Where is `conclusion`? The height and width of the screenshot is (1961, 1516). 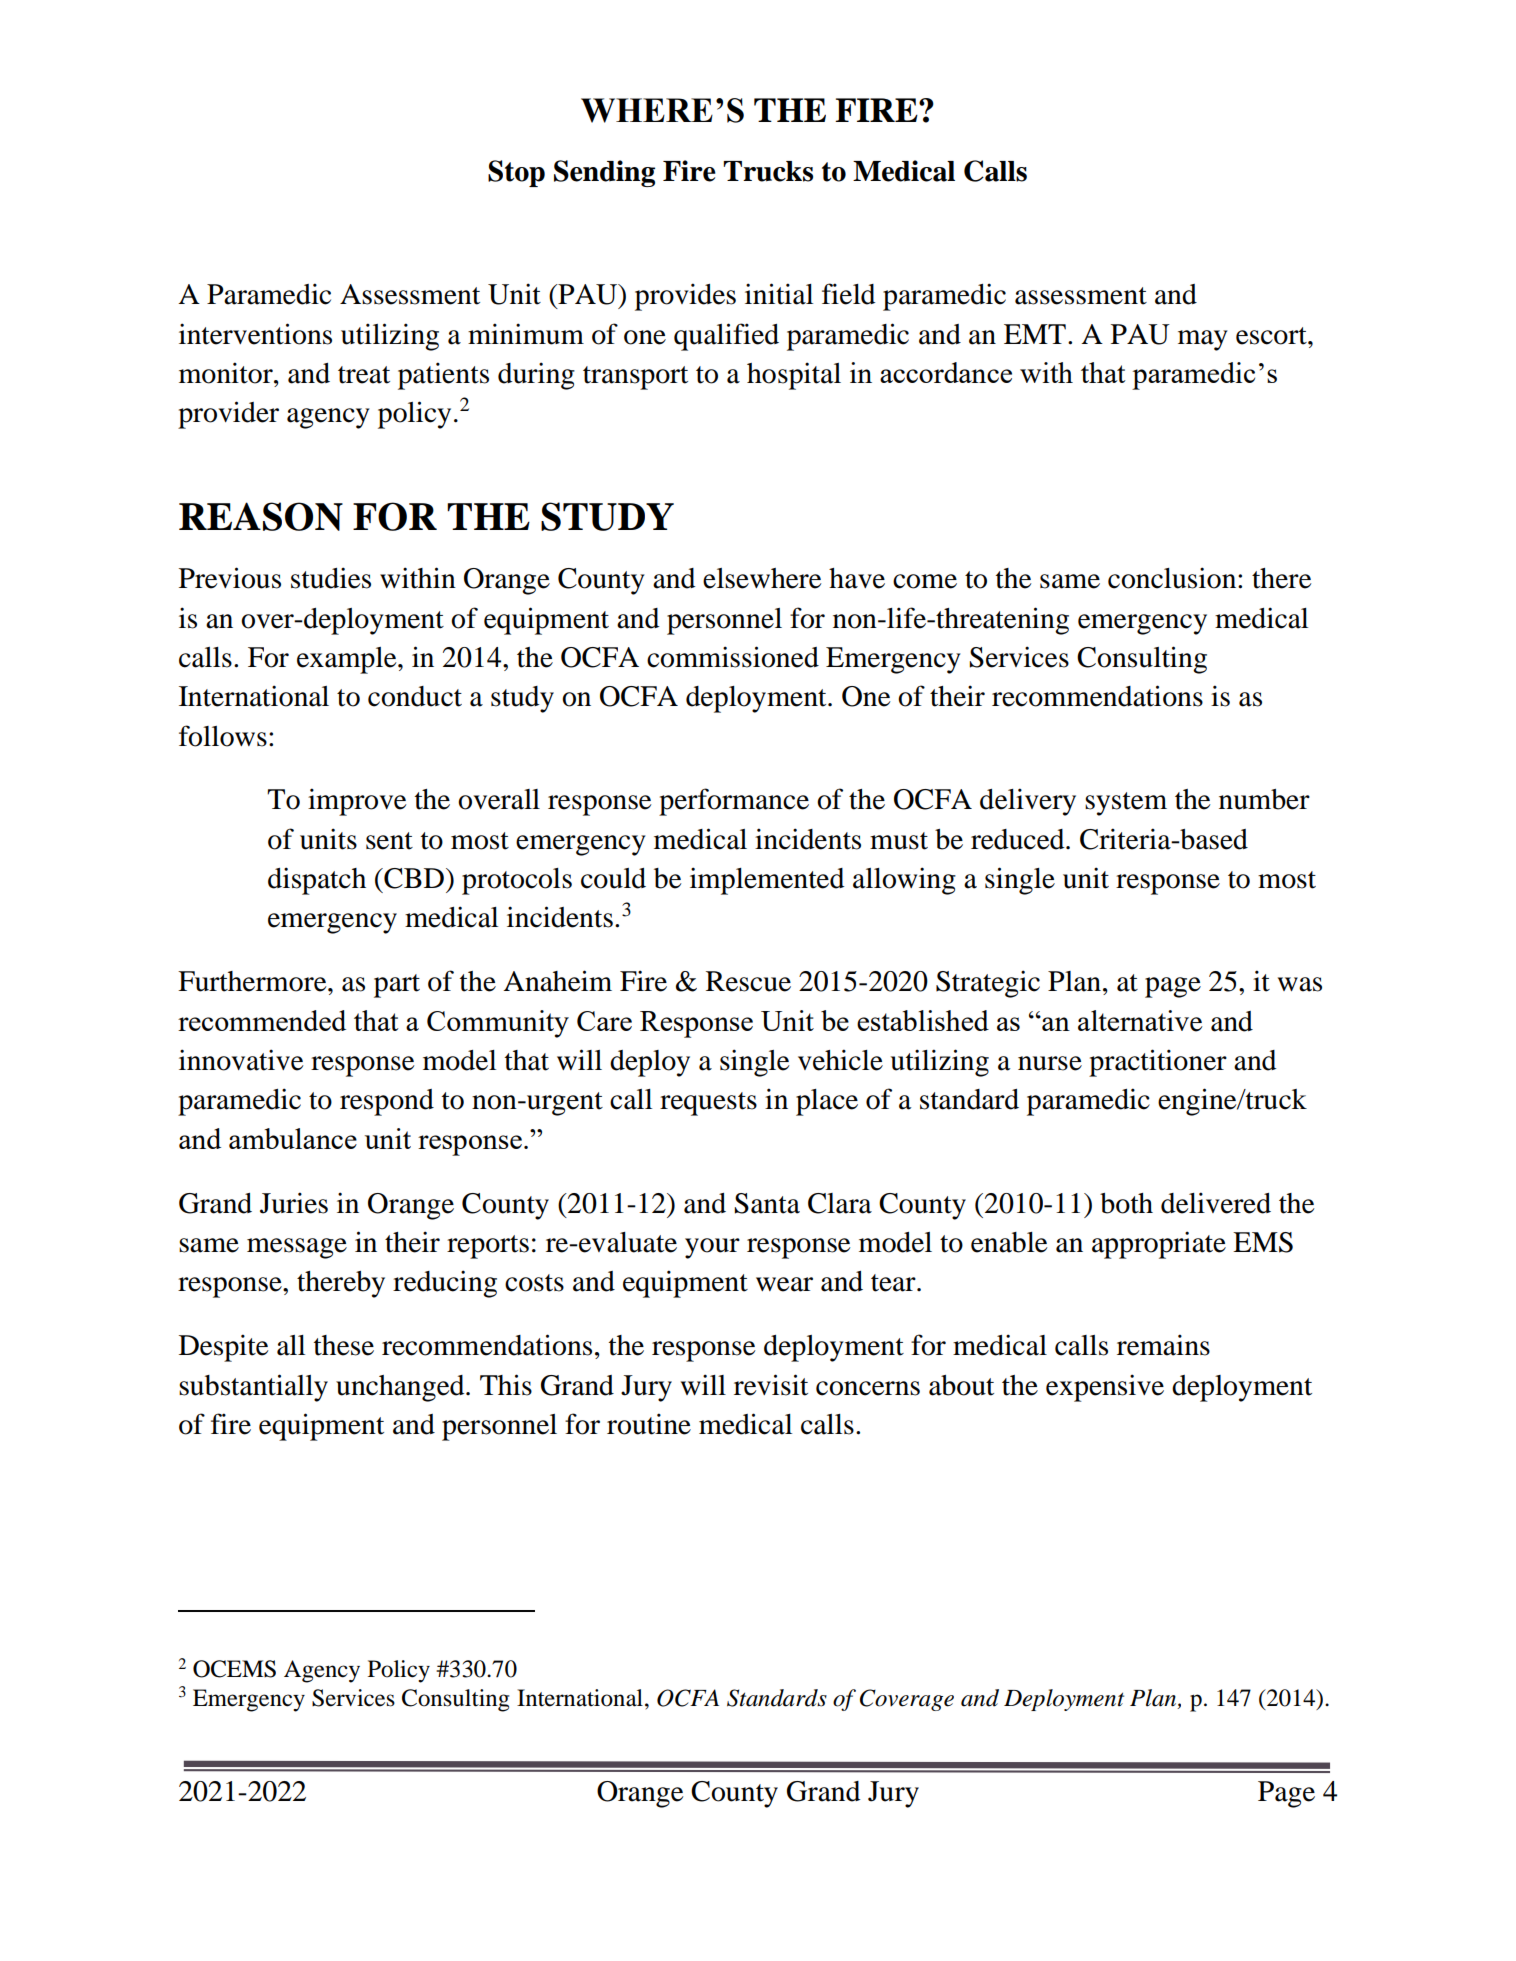 conclusion is located at coordinates (1173, 578).
